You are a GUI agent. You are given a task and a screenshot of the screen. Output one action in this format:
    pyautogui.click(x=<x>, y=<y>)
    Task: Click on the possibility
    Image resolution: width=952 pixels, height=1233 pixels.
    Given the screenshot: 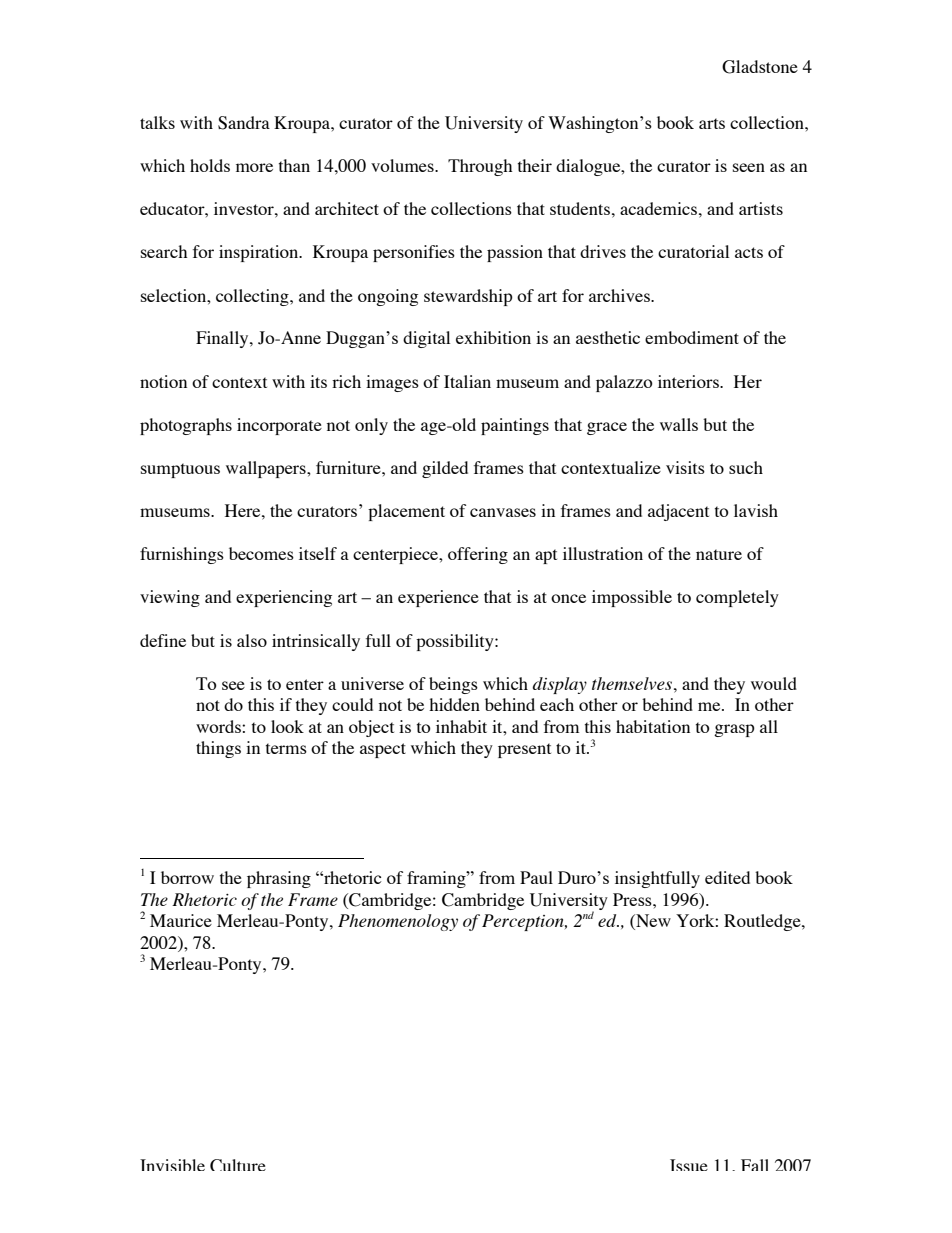 What is the action you would take?
    pyautogui.click(x=456, y=642)
